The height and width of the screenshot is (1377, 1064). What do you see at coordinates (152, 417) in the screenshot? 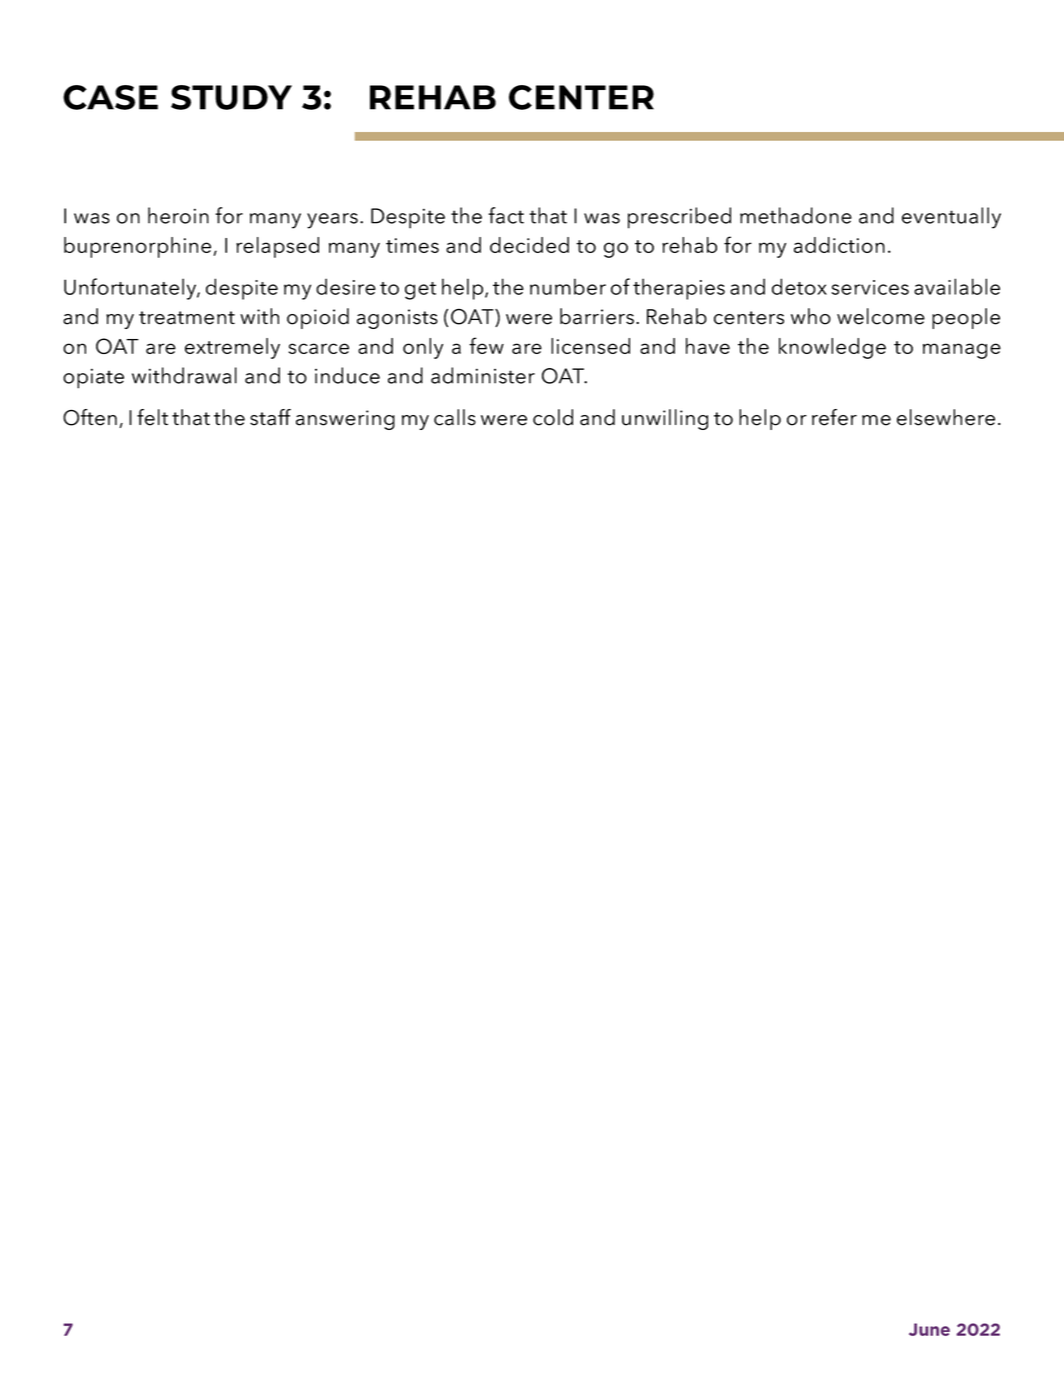
I see `felt` at bounding box center [152, 417].
